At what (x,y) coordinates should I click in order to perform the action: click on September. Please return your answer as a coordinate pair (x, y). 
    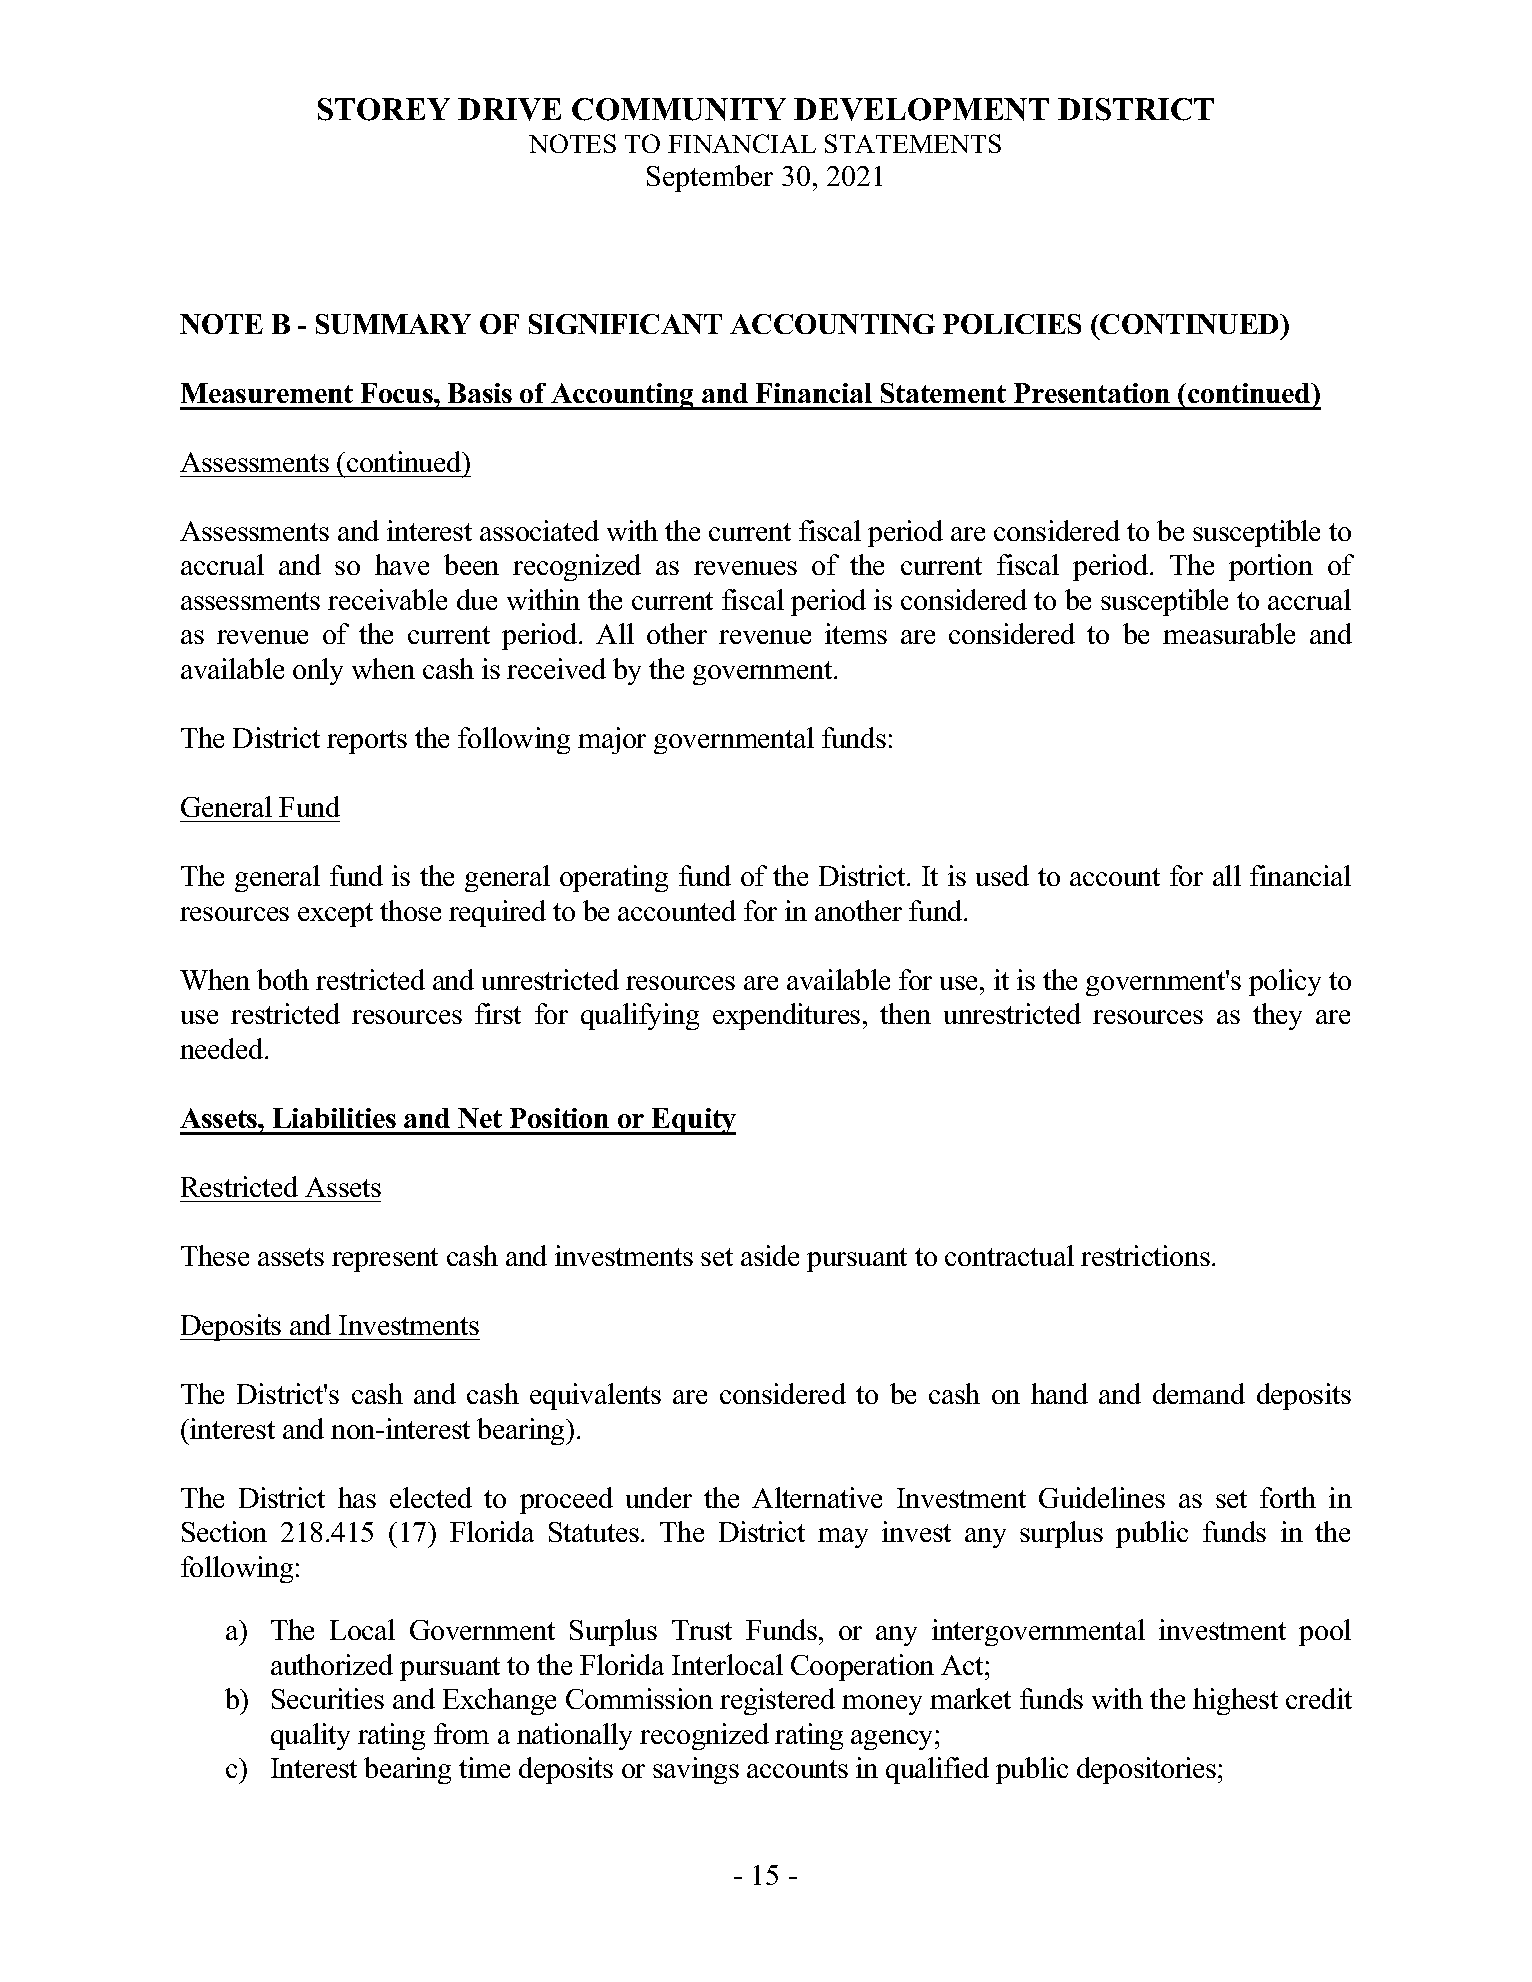
    Looking at the image, I should click on (710, 178).
